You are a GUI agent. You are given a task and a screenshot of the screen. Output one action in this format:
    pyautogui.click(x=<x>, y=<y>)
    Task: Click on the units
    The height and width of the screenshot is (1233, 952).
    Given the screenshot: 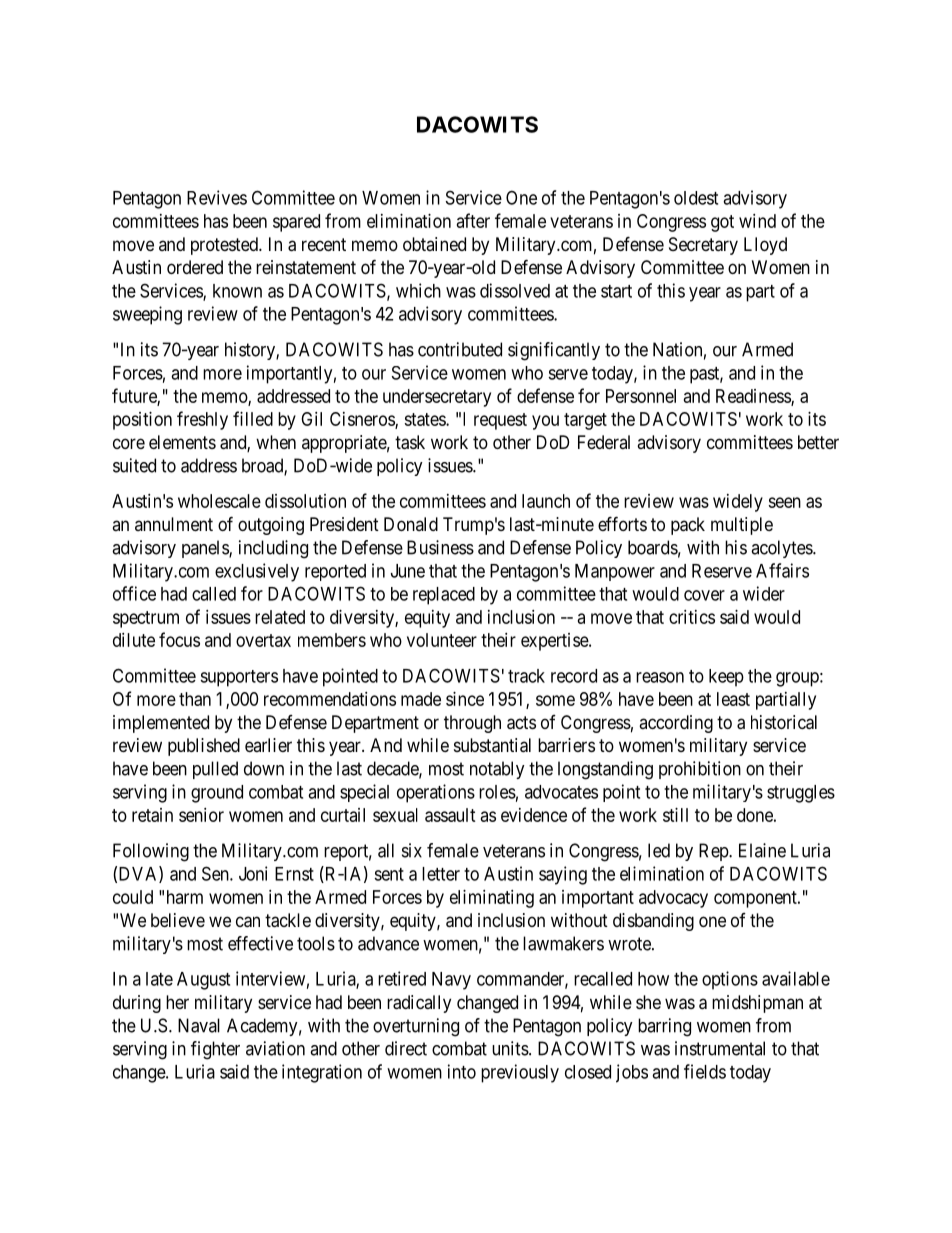 What is the action you would take?
    pyautogui.click(x=511, y=1048)
